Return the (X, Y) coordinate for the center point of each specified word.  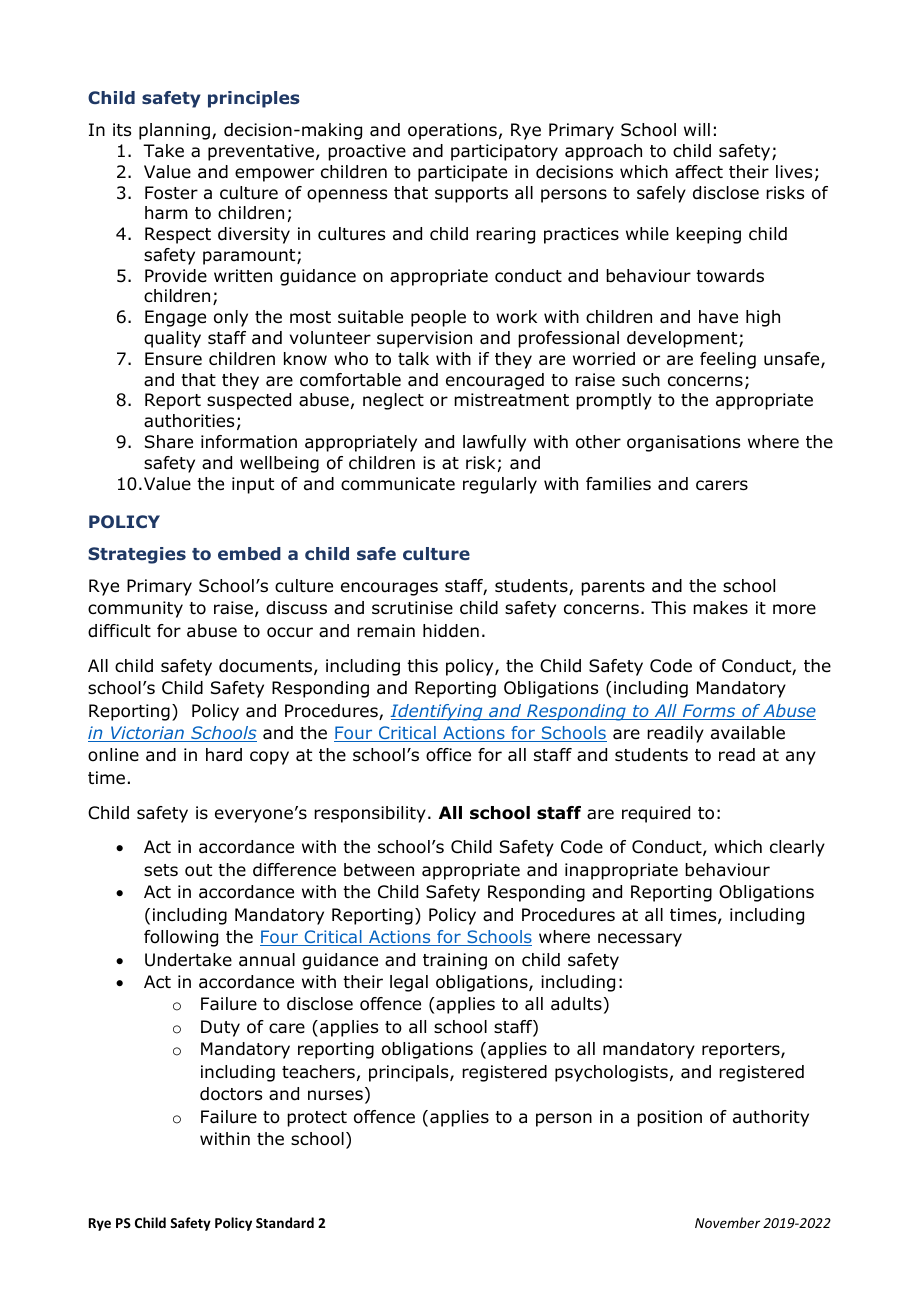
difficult (119, 631)
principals (410, 1073)
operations (452, 131)
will (697, 129)
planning (174, 131)
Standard (285, 1222)
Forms (709, 712)
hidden (451, 631)
